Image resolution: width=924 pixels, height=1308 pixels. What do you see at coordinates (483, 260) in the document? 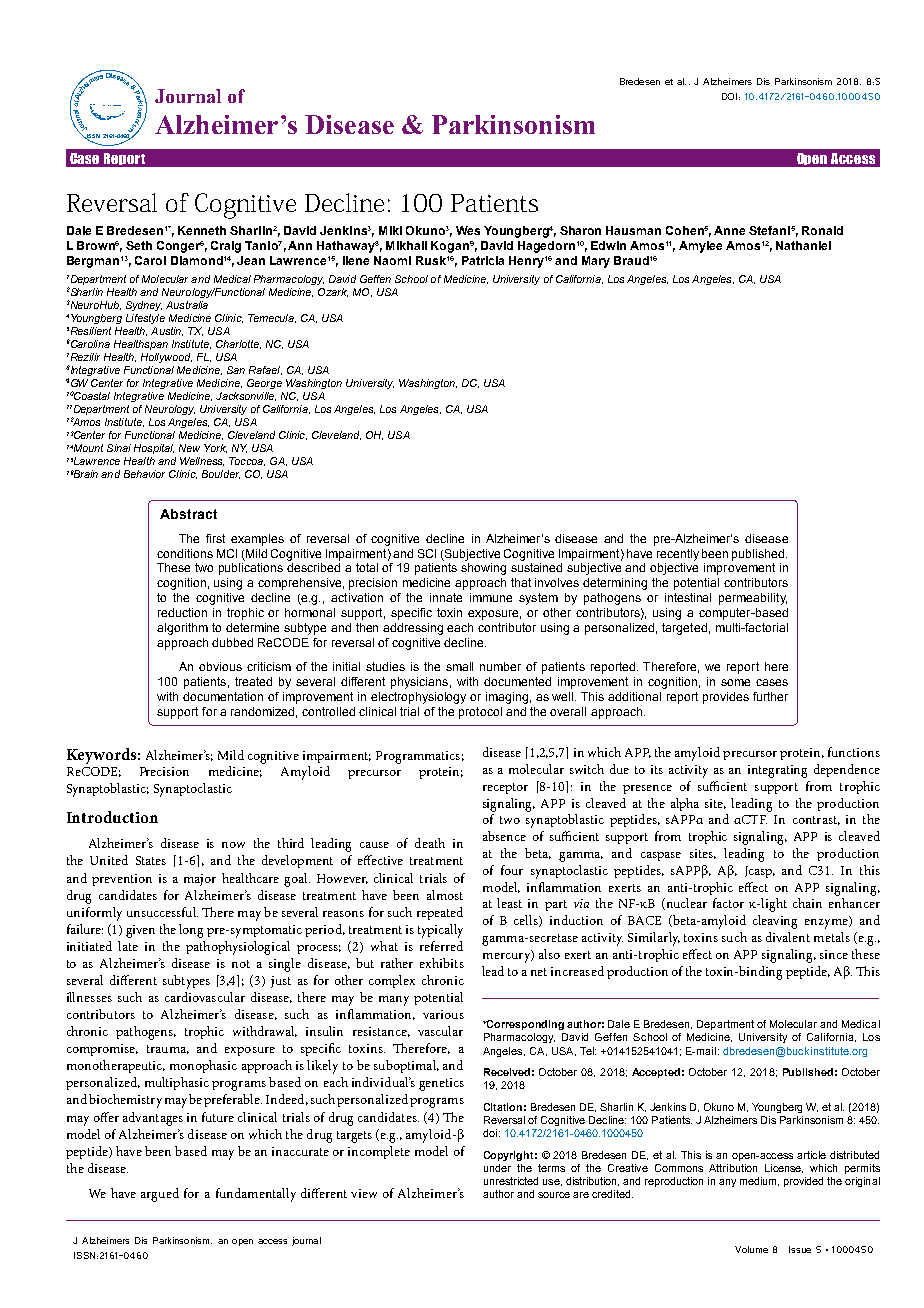
I see `Patricia` at bounding box center [483, 260].
